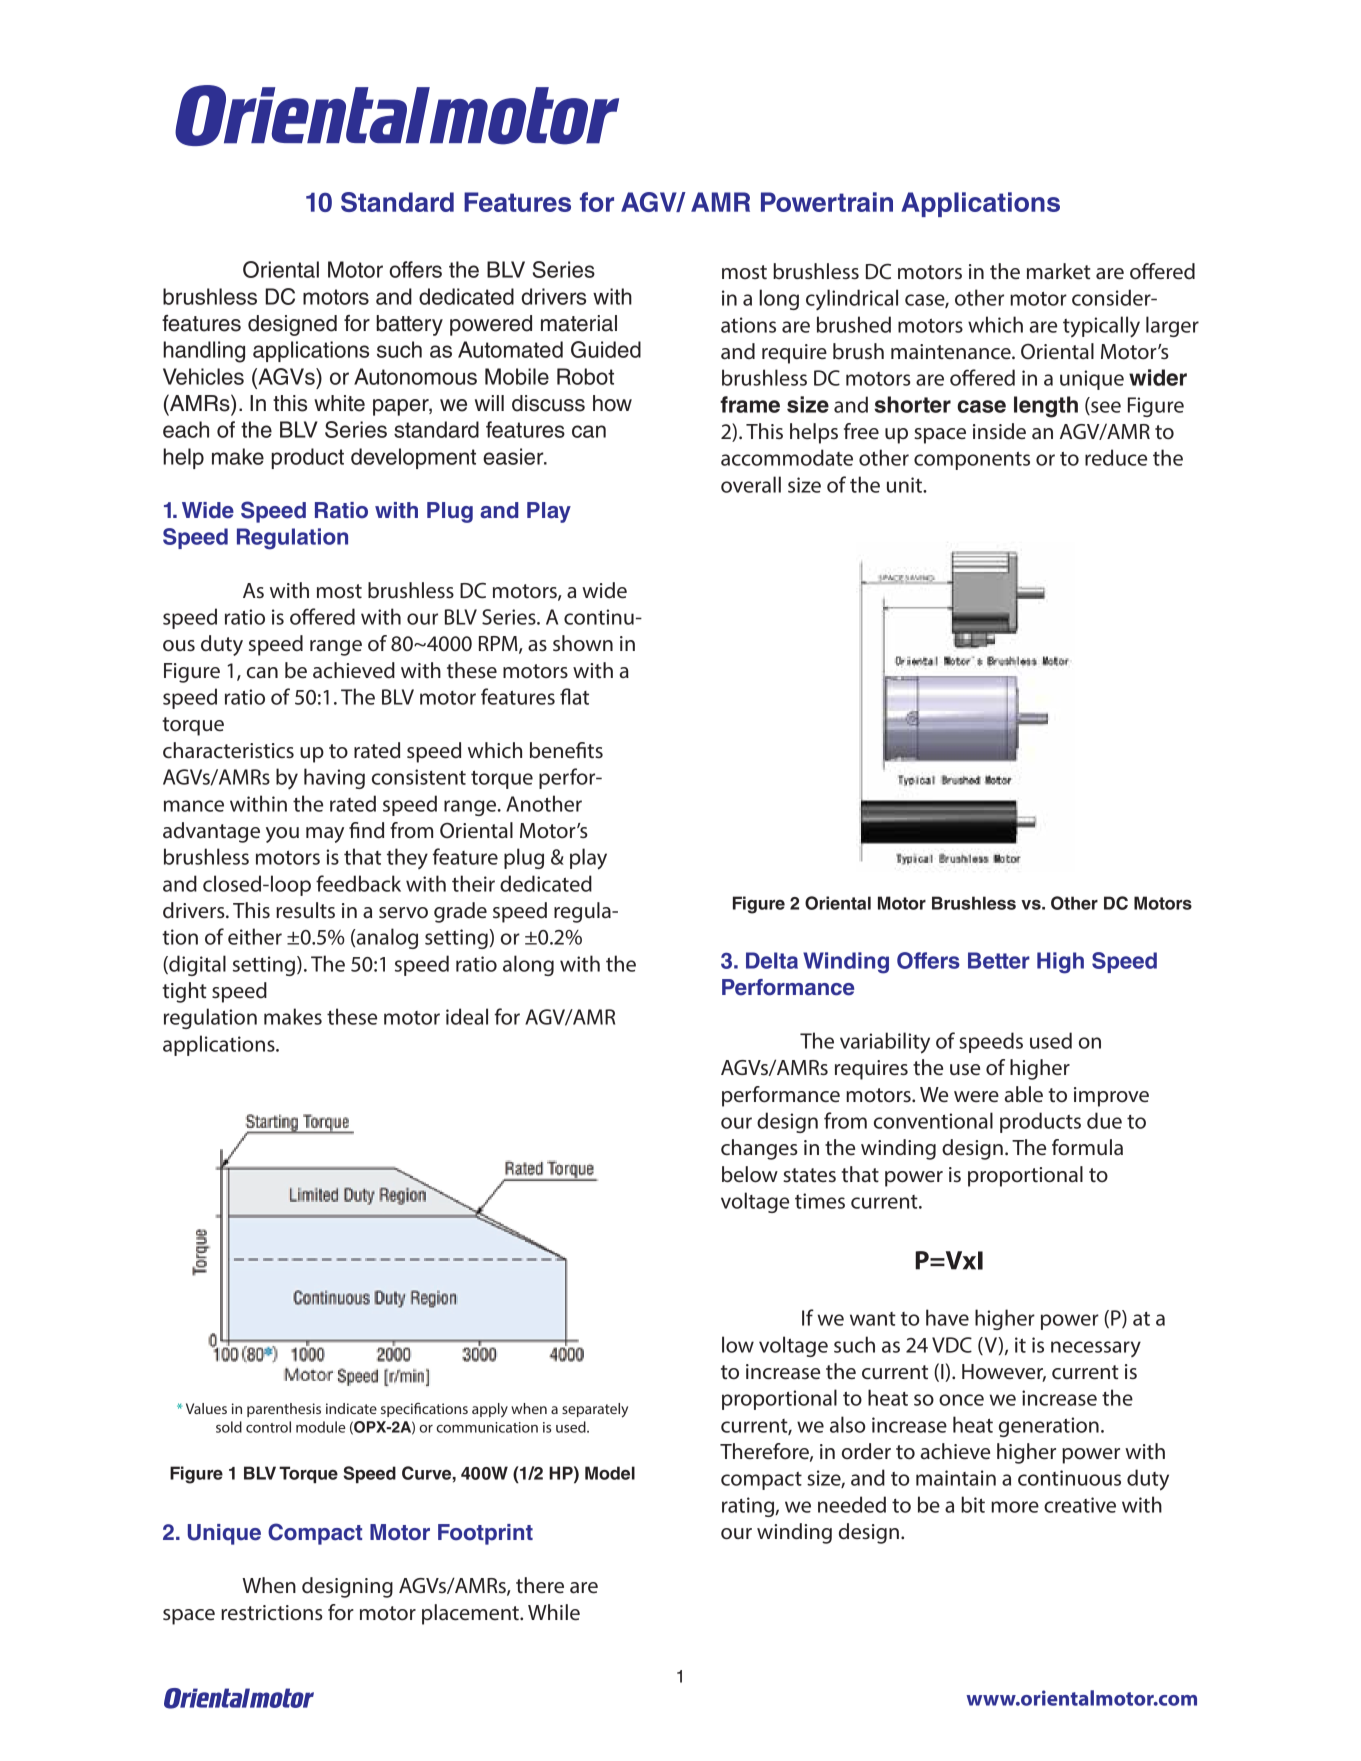 The height and width of the document is (1761, 1361). What do you see at coordinates (409, 325) in the document?
I see `battery` at bounding box center [409, 325].
